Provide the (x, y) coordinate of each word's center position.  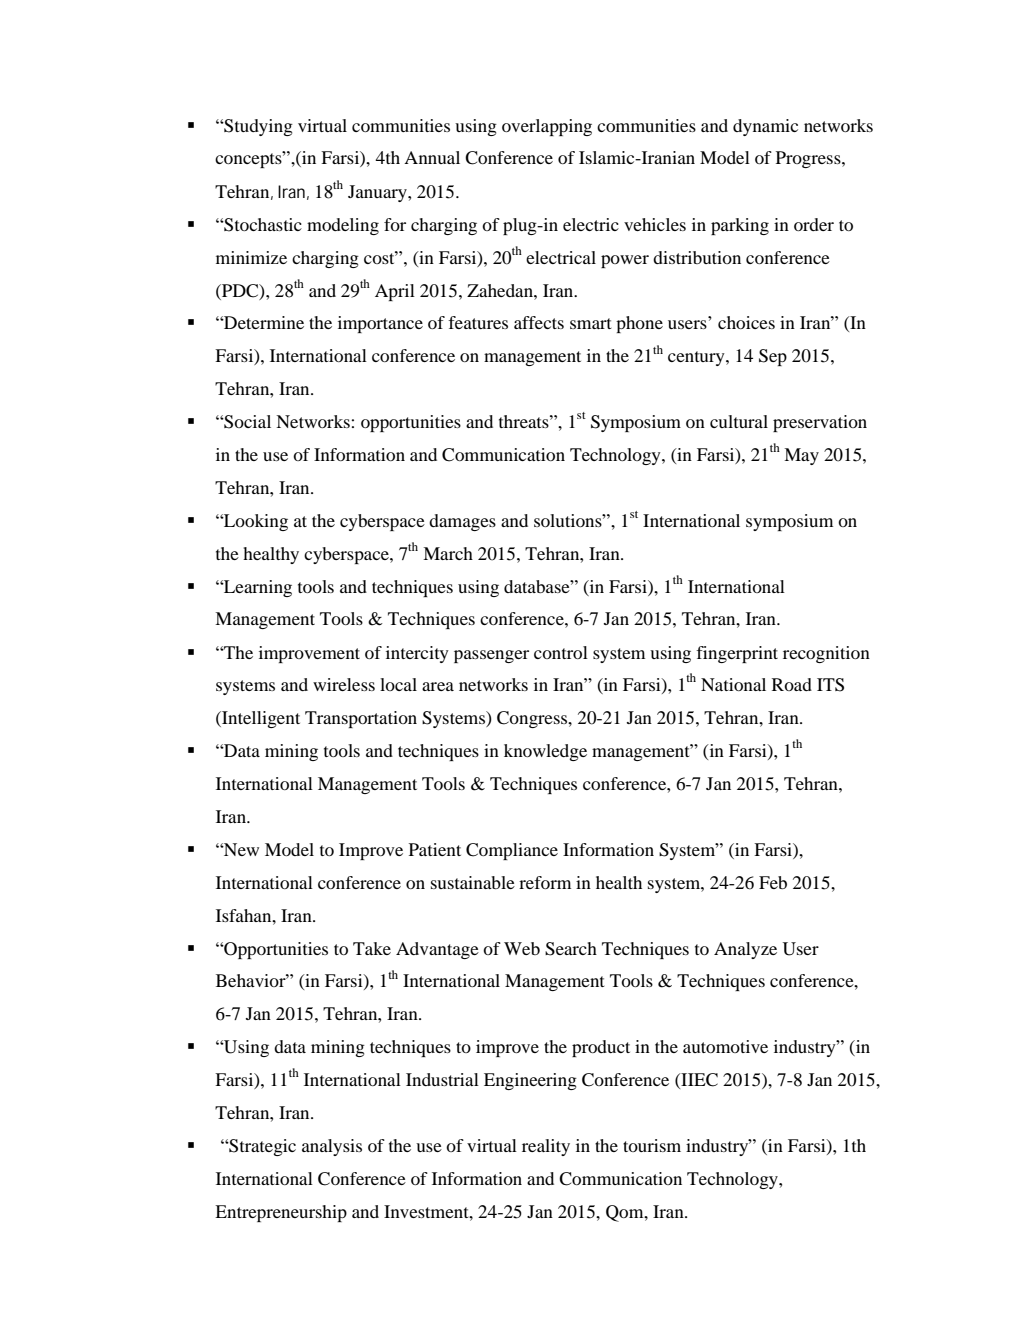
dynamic (765, 127)
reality (546, 1147)
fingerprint (737, 654)
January (378, 193)
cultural (739, 421)
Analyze (745, 950)
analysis (332, 1147)
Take (372, 948)
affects (539, 322)
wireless (344, 684)
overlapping (547, 127)
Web (522, 948)
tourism (652, 1145)
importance (380, 324)
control (561, 652)
